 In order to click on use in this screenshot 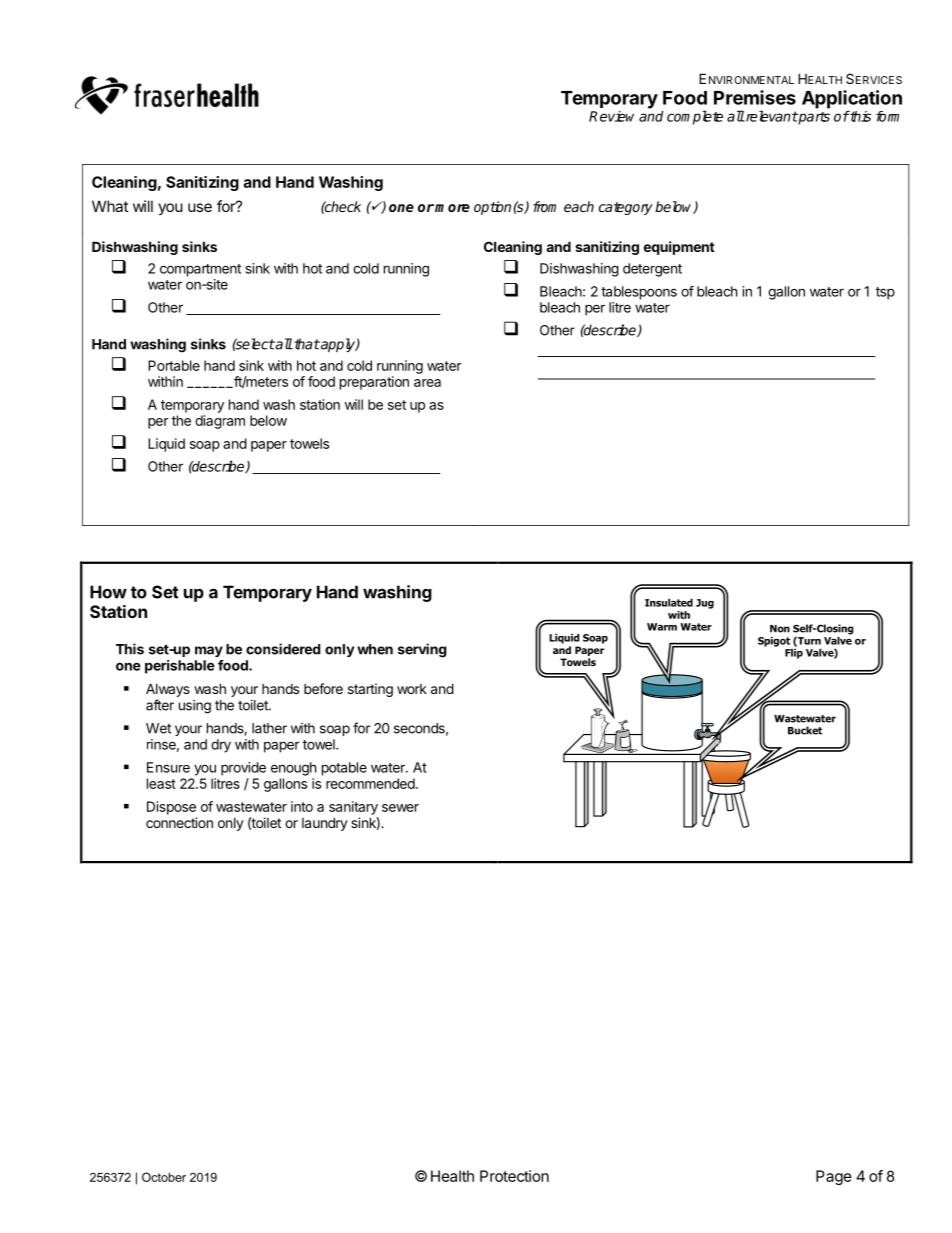, I will do `click(200, 207)`.
